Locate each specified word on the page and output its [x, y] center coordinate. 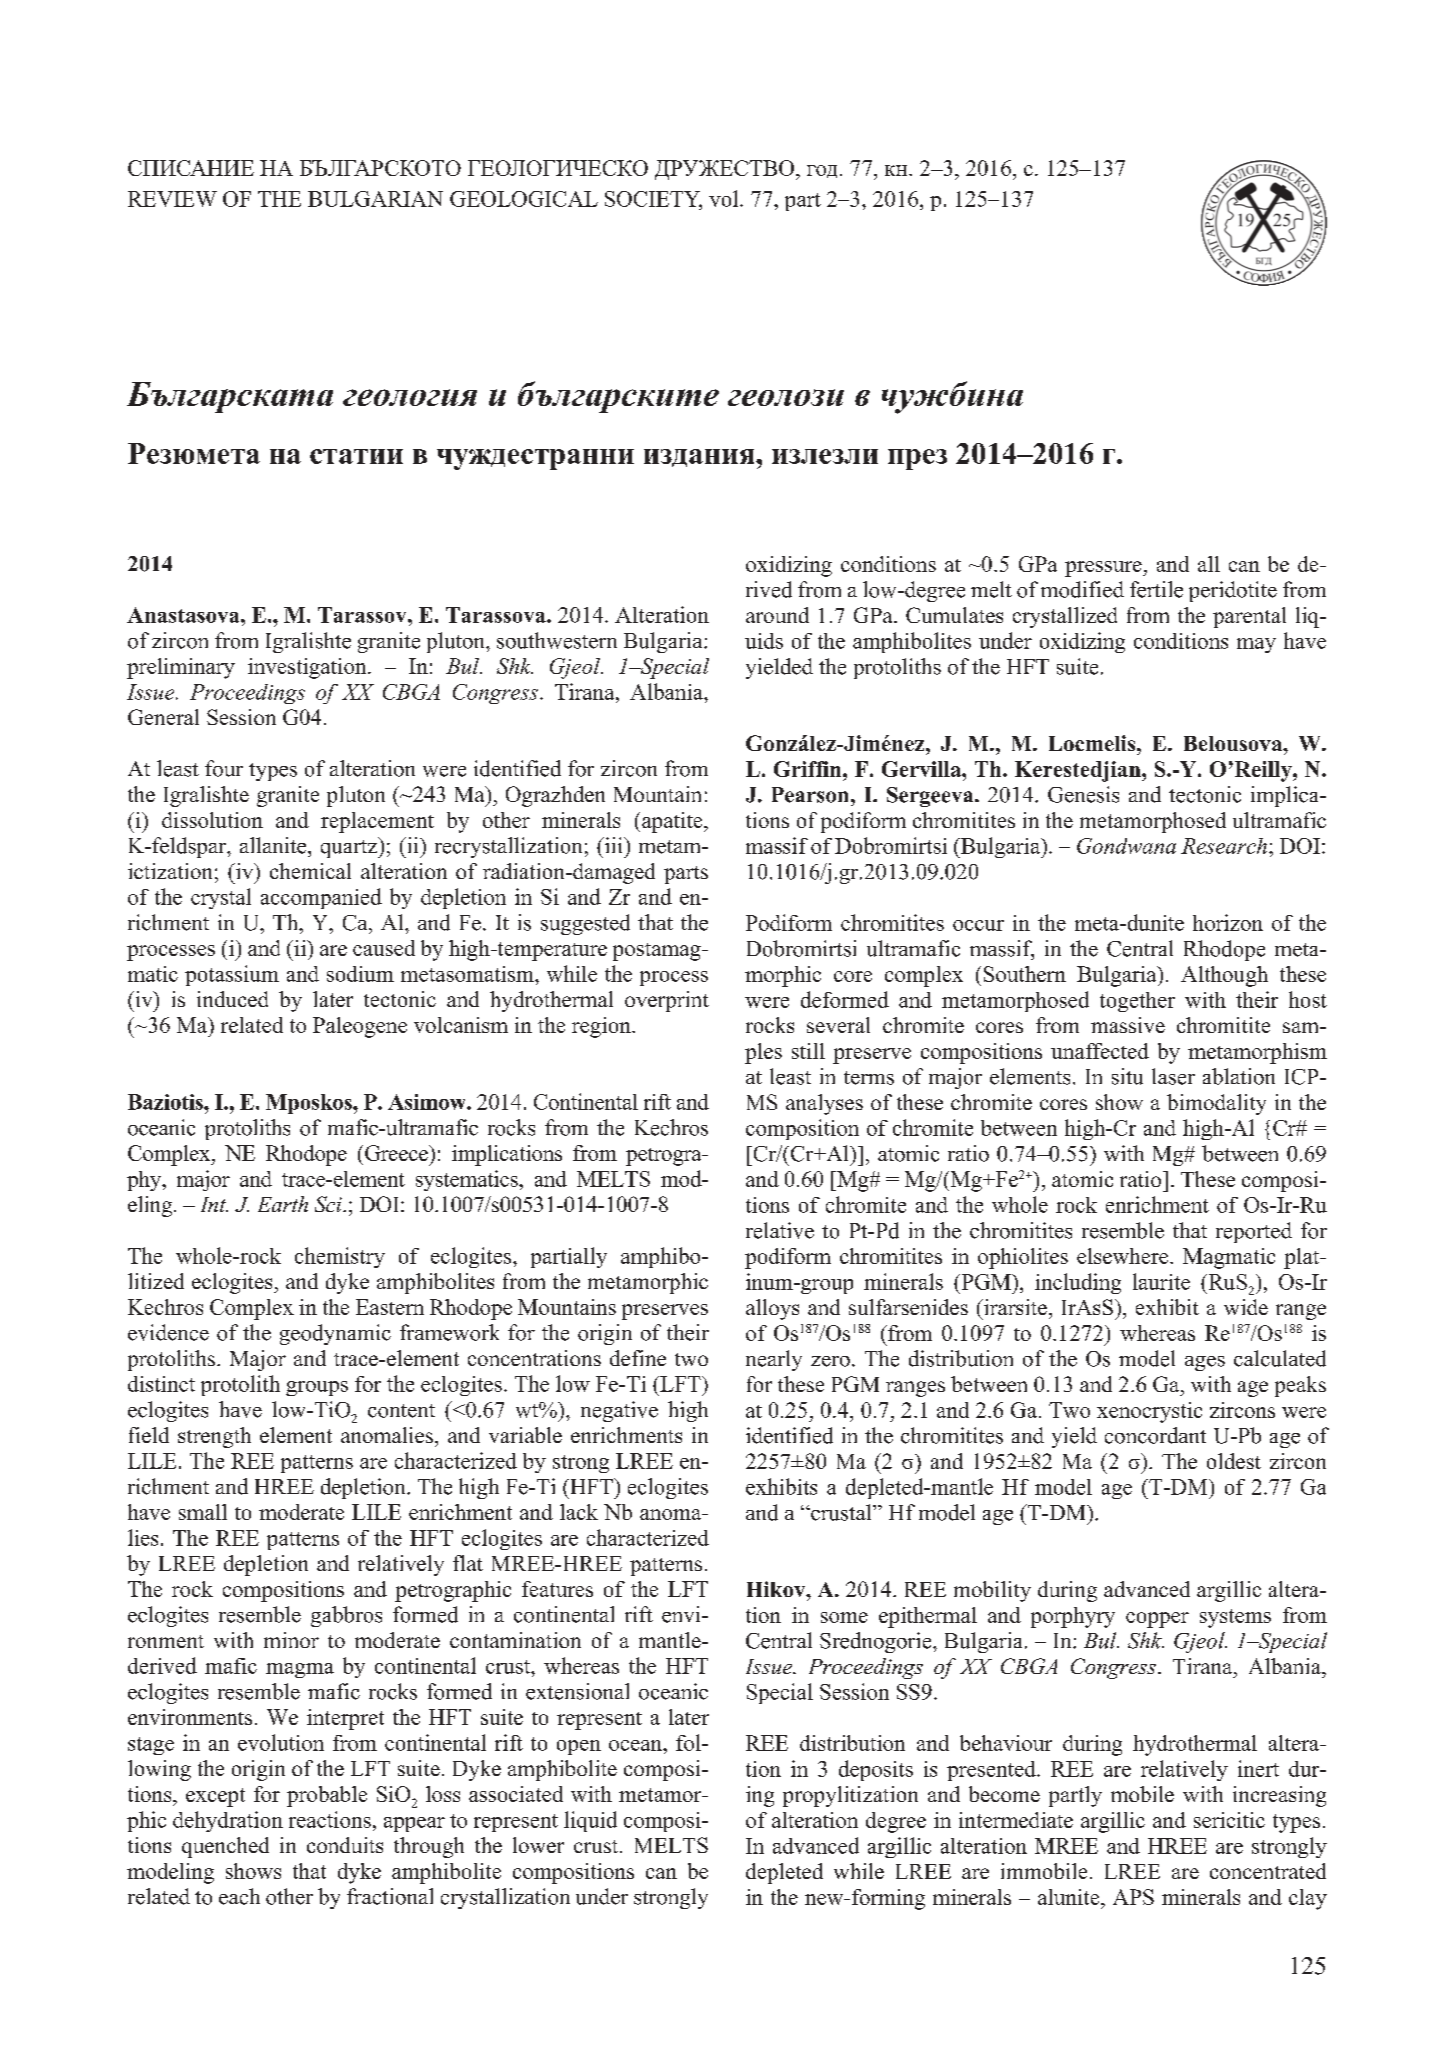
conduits [345, 1845]
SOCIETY [653, 200]
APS [1133, 1897]
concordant [1155, 1435]
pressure [1104, 569]
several [838, 1025]
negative [619, 1411]
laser [1173, 1076]
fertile [1156, 589]
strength [214, 1437]
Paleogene [360, 1027]
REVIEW [172, 199]
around [777, 615]
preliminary [181, 668]
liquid [590, 1821]
